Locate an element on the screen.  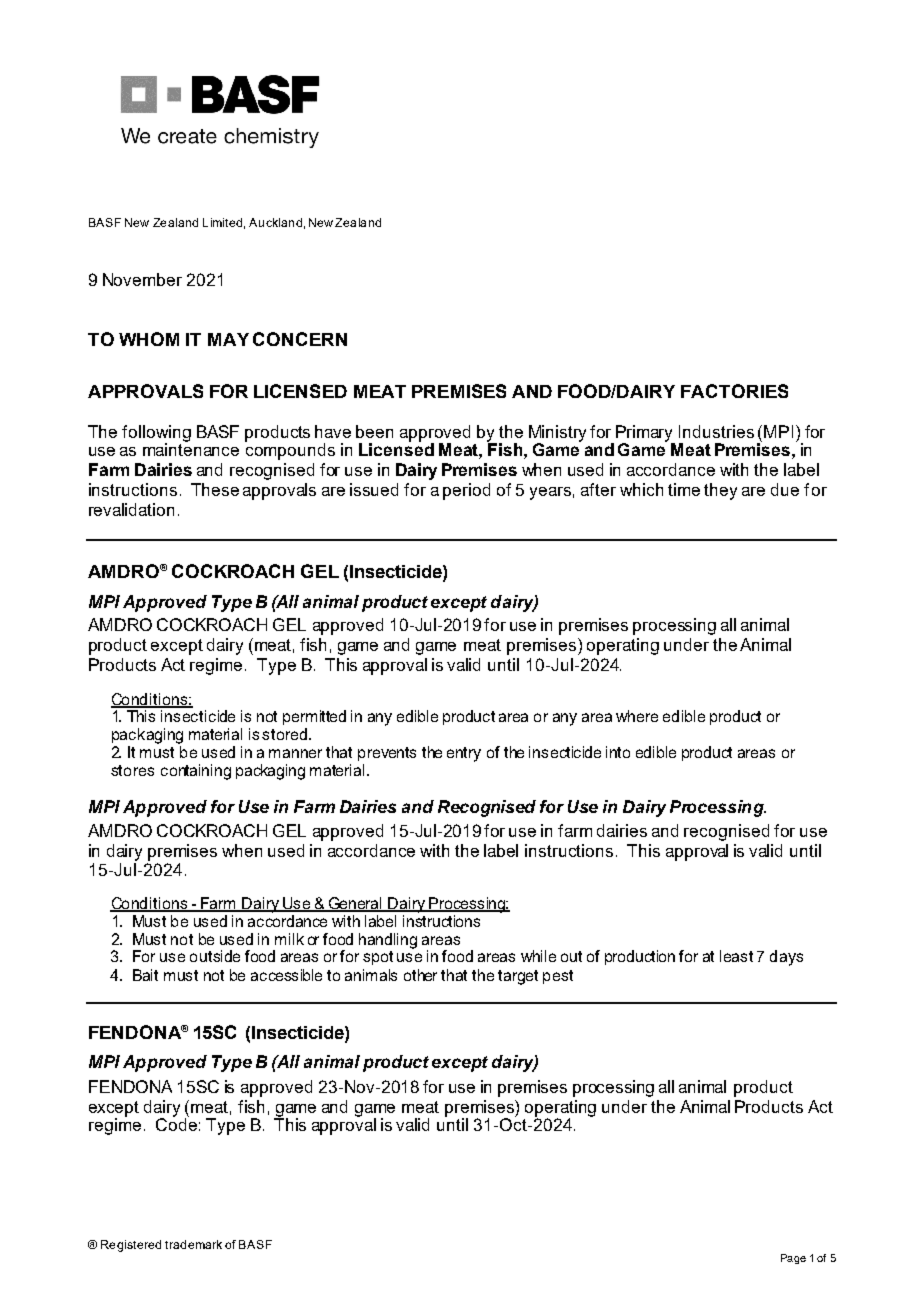
Code is located at coordinates (176, 1123).
